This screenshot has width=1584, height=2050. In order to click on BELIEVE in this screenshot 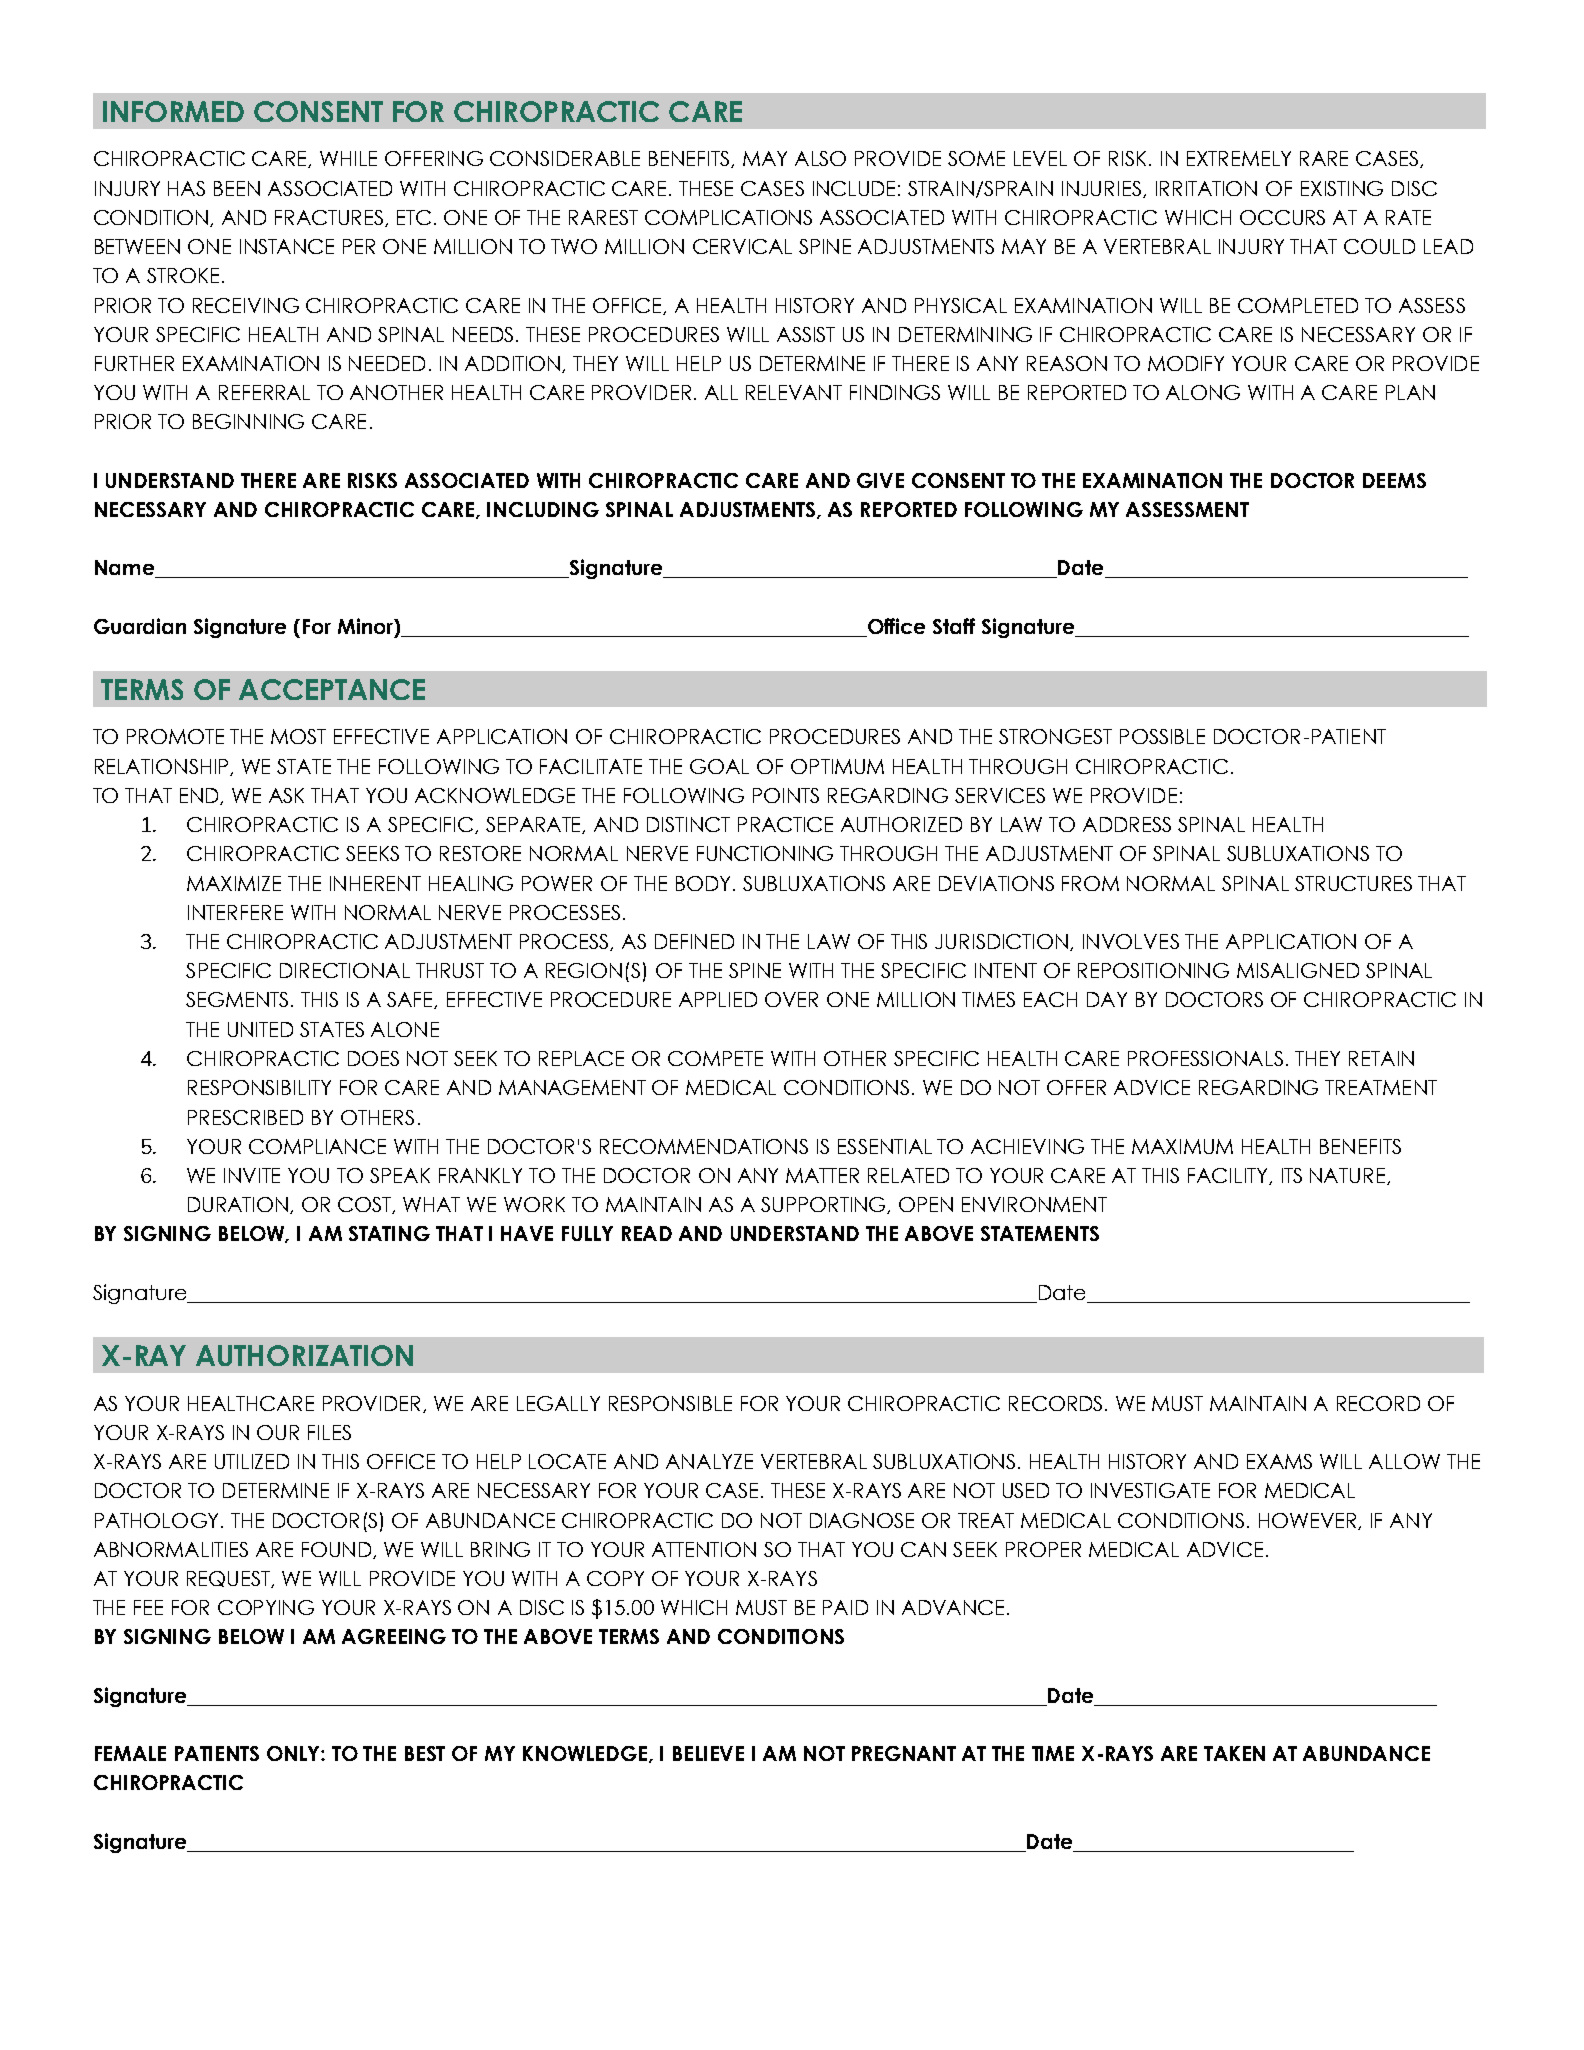, I will do `click(708, 1753)`.
